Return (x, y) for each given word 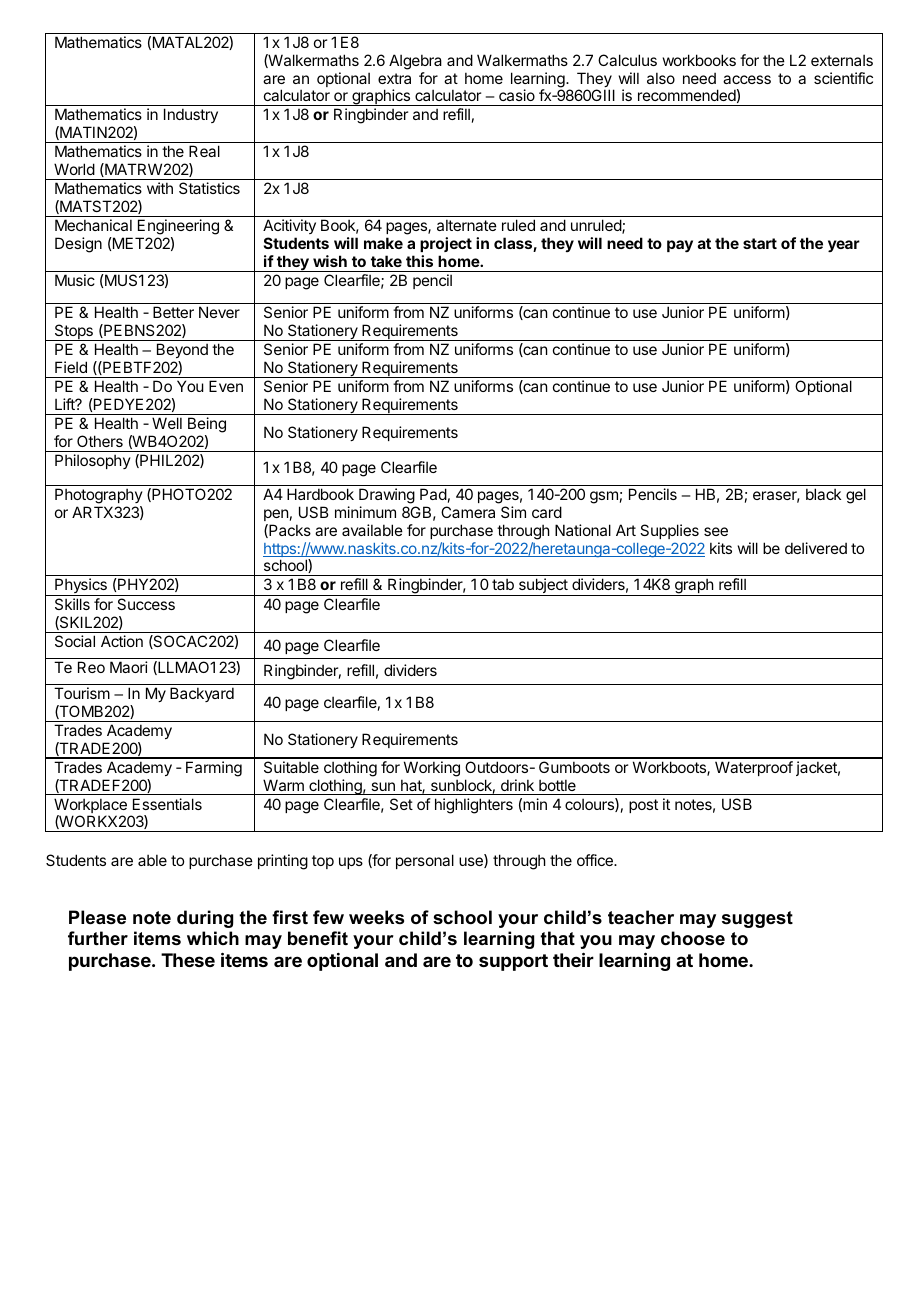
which (213, 938)
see (716, 531)
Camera (468, 512)
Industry (191, 115)
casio (517, 95)
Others (100, 441)
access (747, 79)
